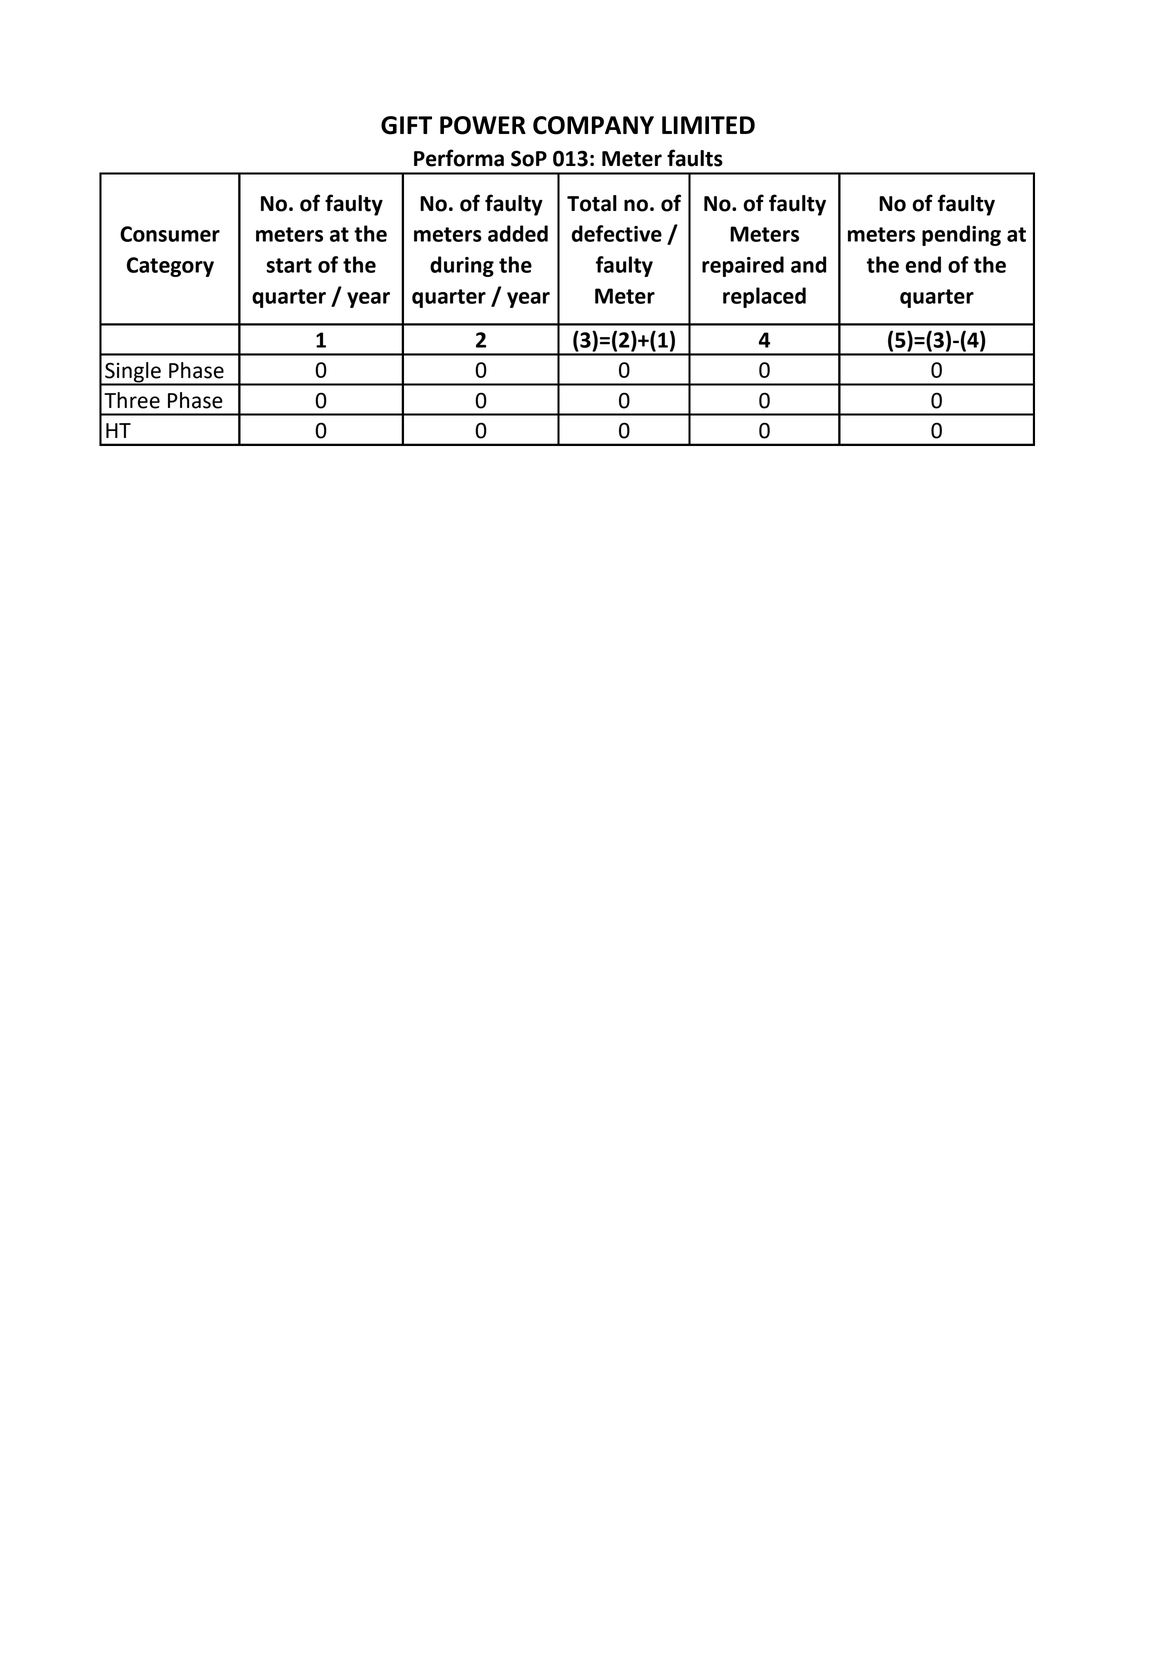  What do you see at coordinates (133, 373) in the screenshot?
I see `Single` at bounding box center [133, 373].
